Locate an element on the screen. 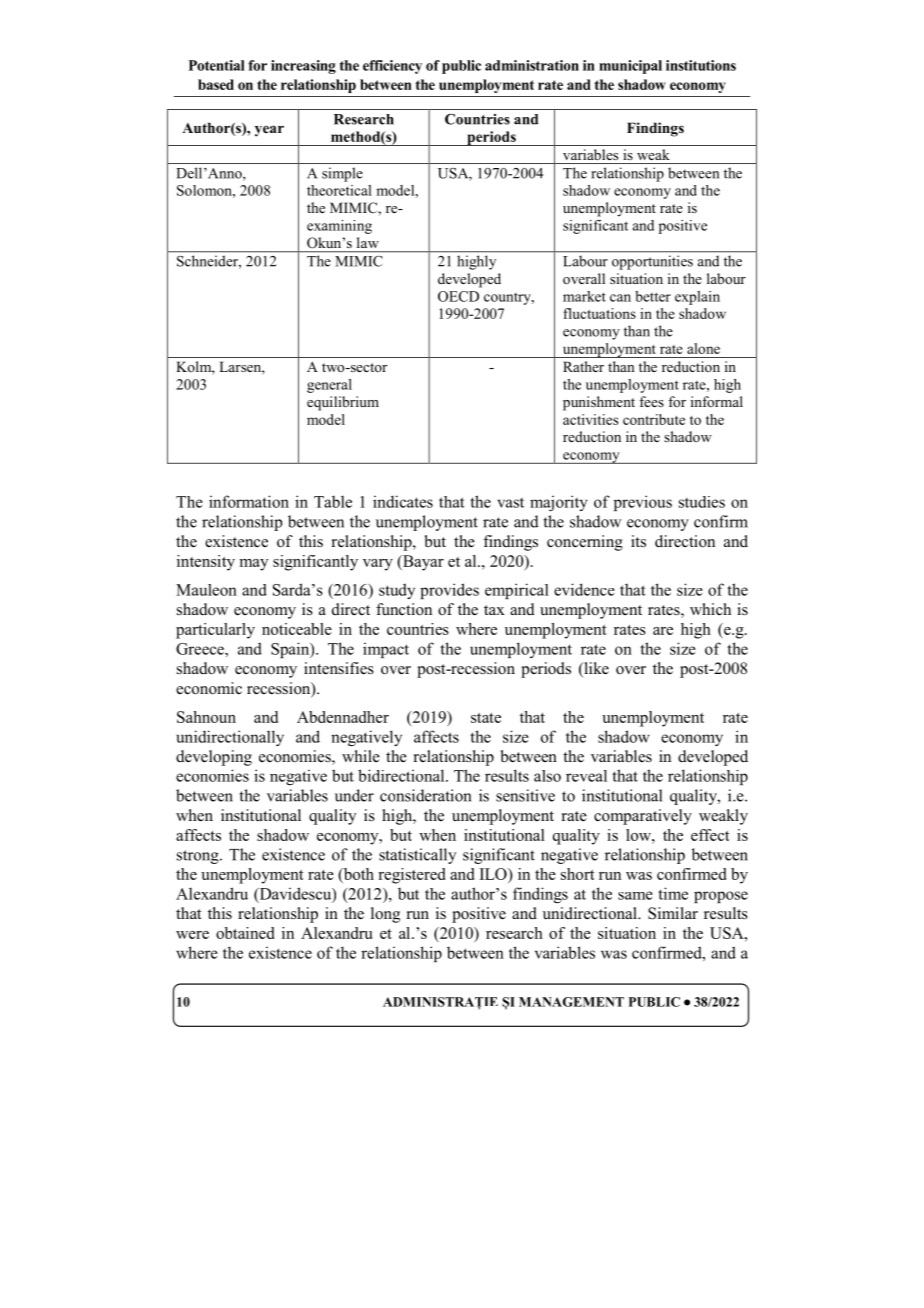 The image size is (924, 1308). efficiency is located at coordinates (392, 67).
